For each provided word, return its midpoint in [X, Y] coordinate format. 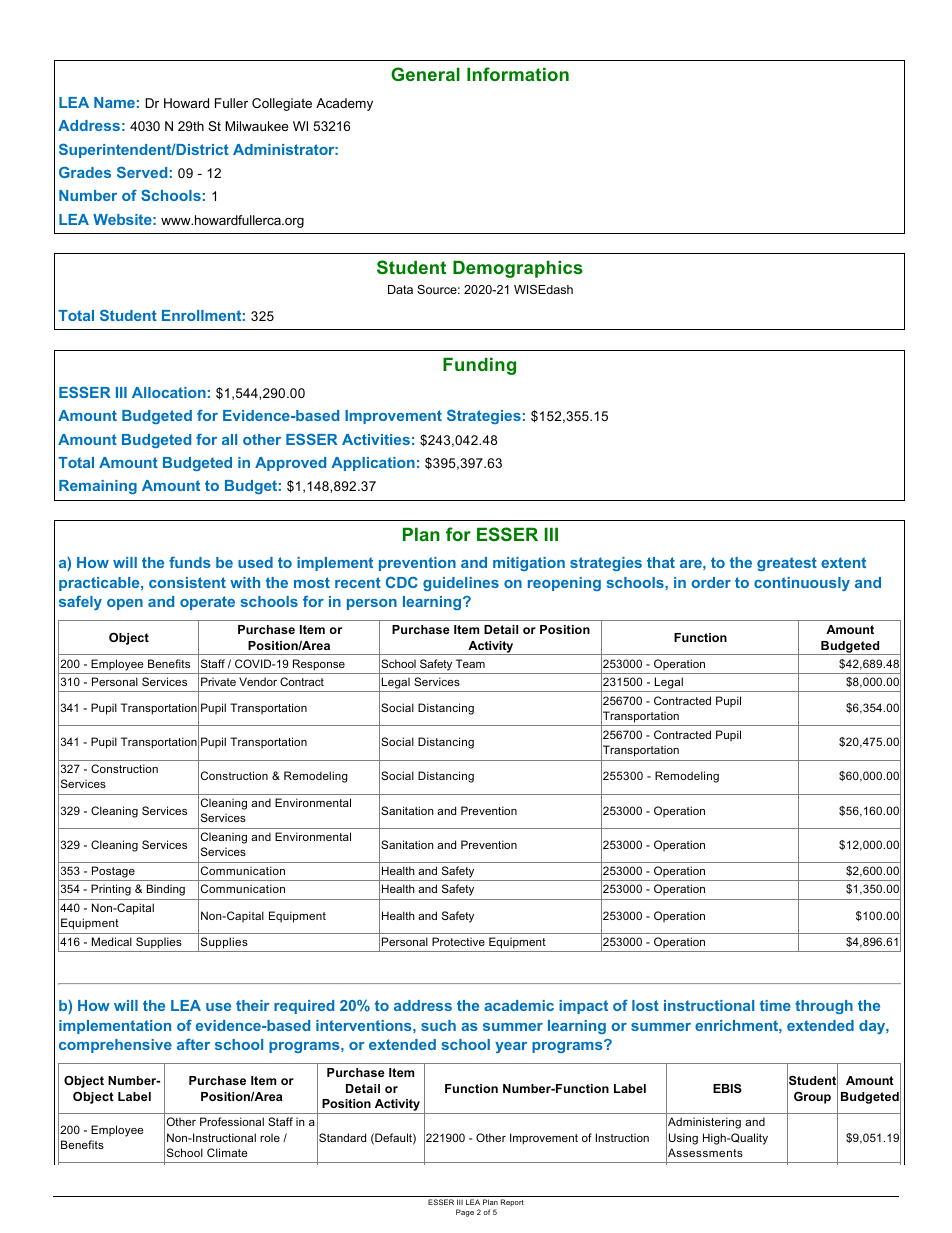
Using [683, 1139]
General [425, 74]
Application [373, 464]
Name [114, 102]
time [775, 1005]
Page [465, 1213]
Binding [166, 890]
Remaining [98, 487]
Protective [458, 941]
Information [518, 74]
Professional [232, 1121]
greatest [787, 564]
